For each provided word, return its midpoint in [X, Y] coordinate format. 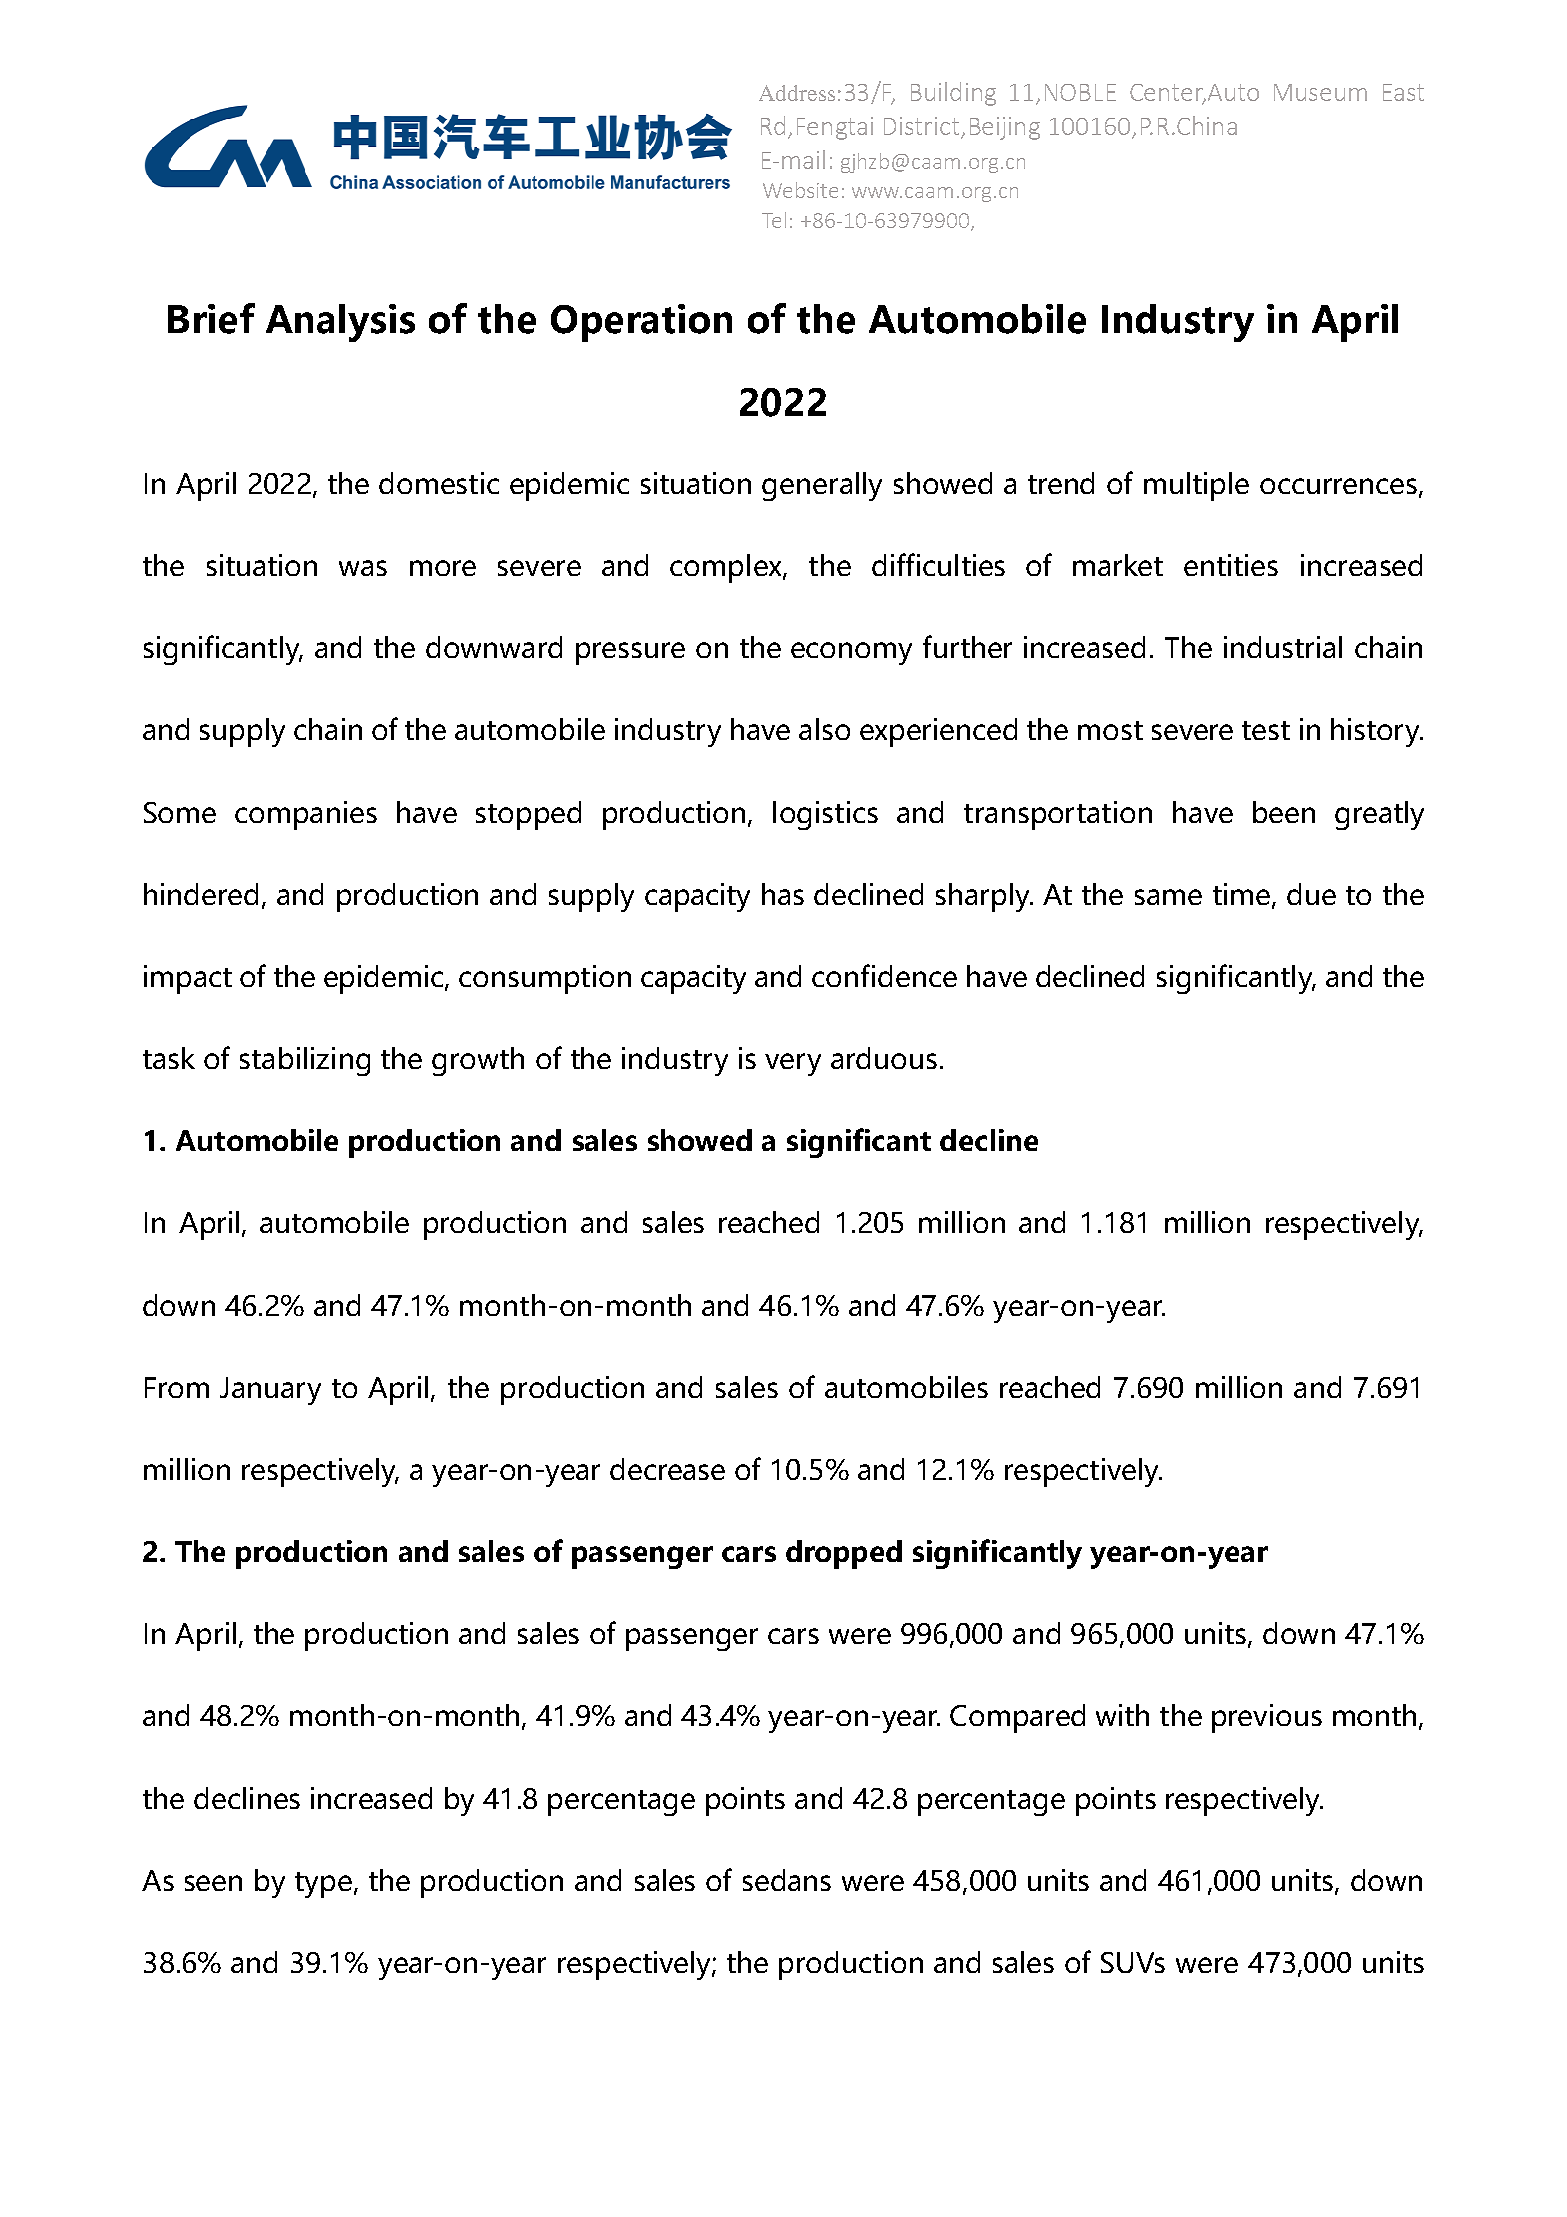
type [323, 1885]
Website [800, 190]
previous [1267, 1718]
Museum [1320, 92]
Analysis [340, 323]
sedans [787, 1880]
